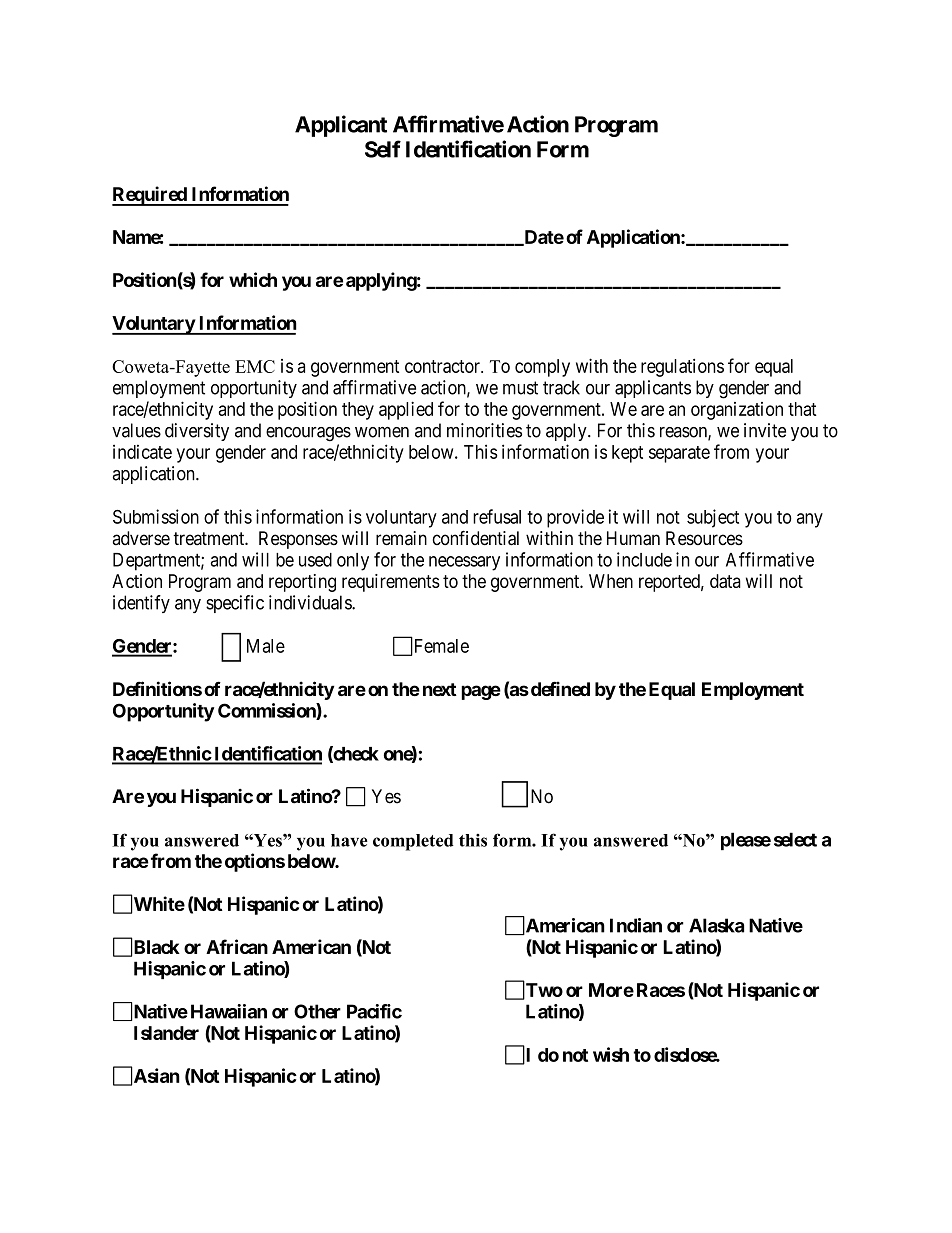  I want to click on Required, so click(150, 196).
